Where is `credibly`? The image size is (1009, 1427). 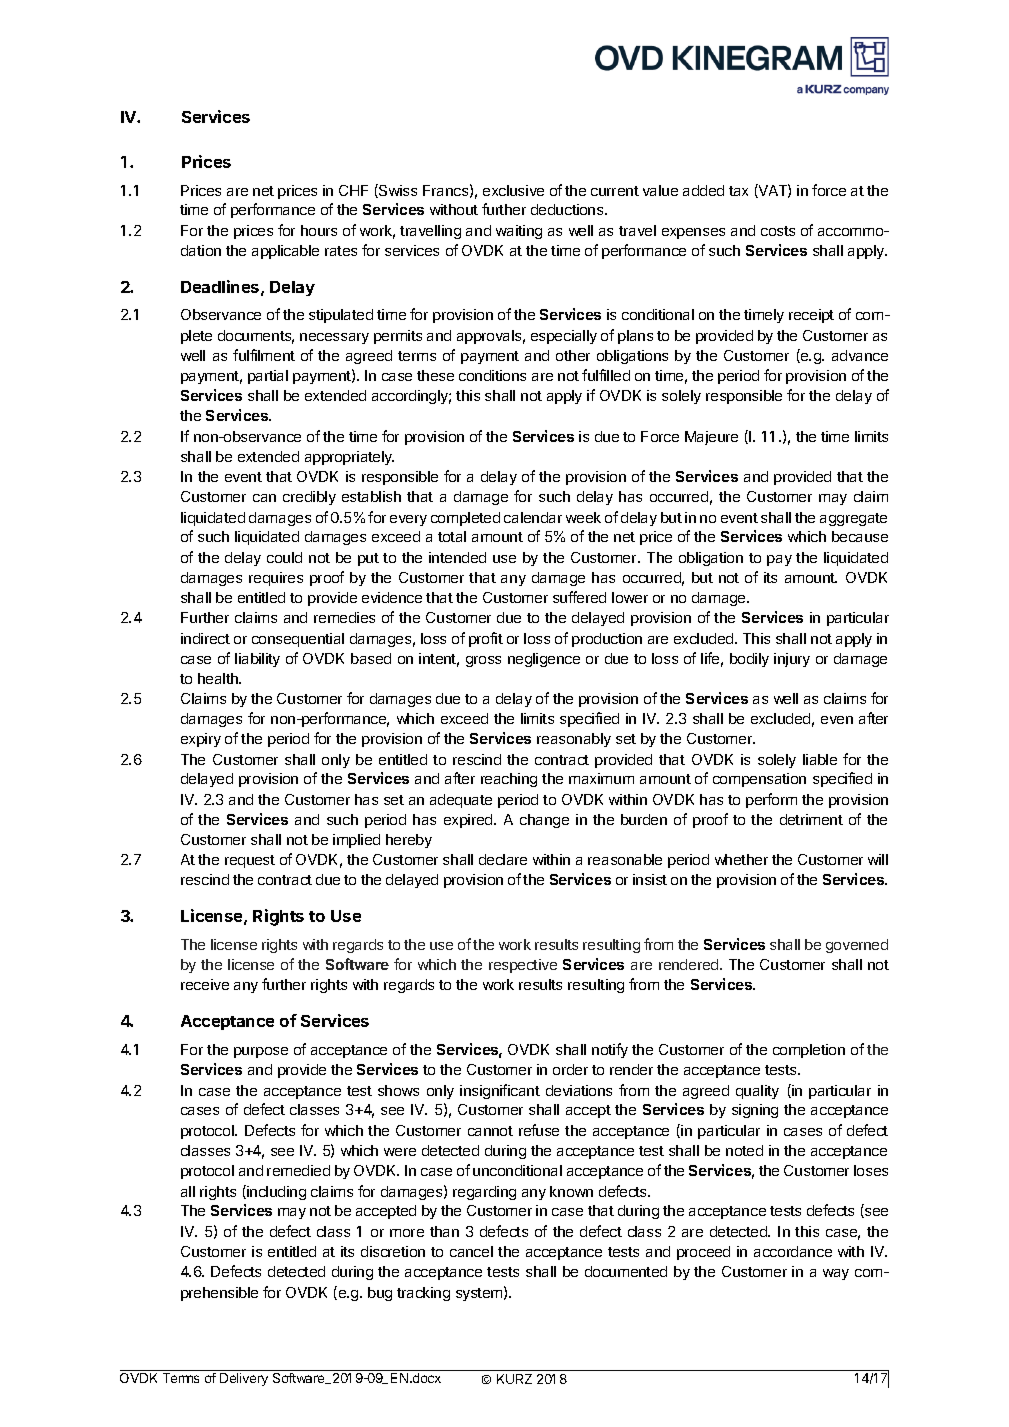 credibly is located at coordinates (309, 498).
